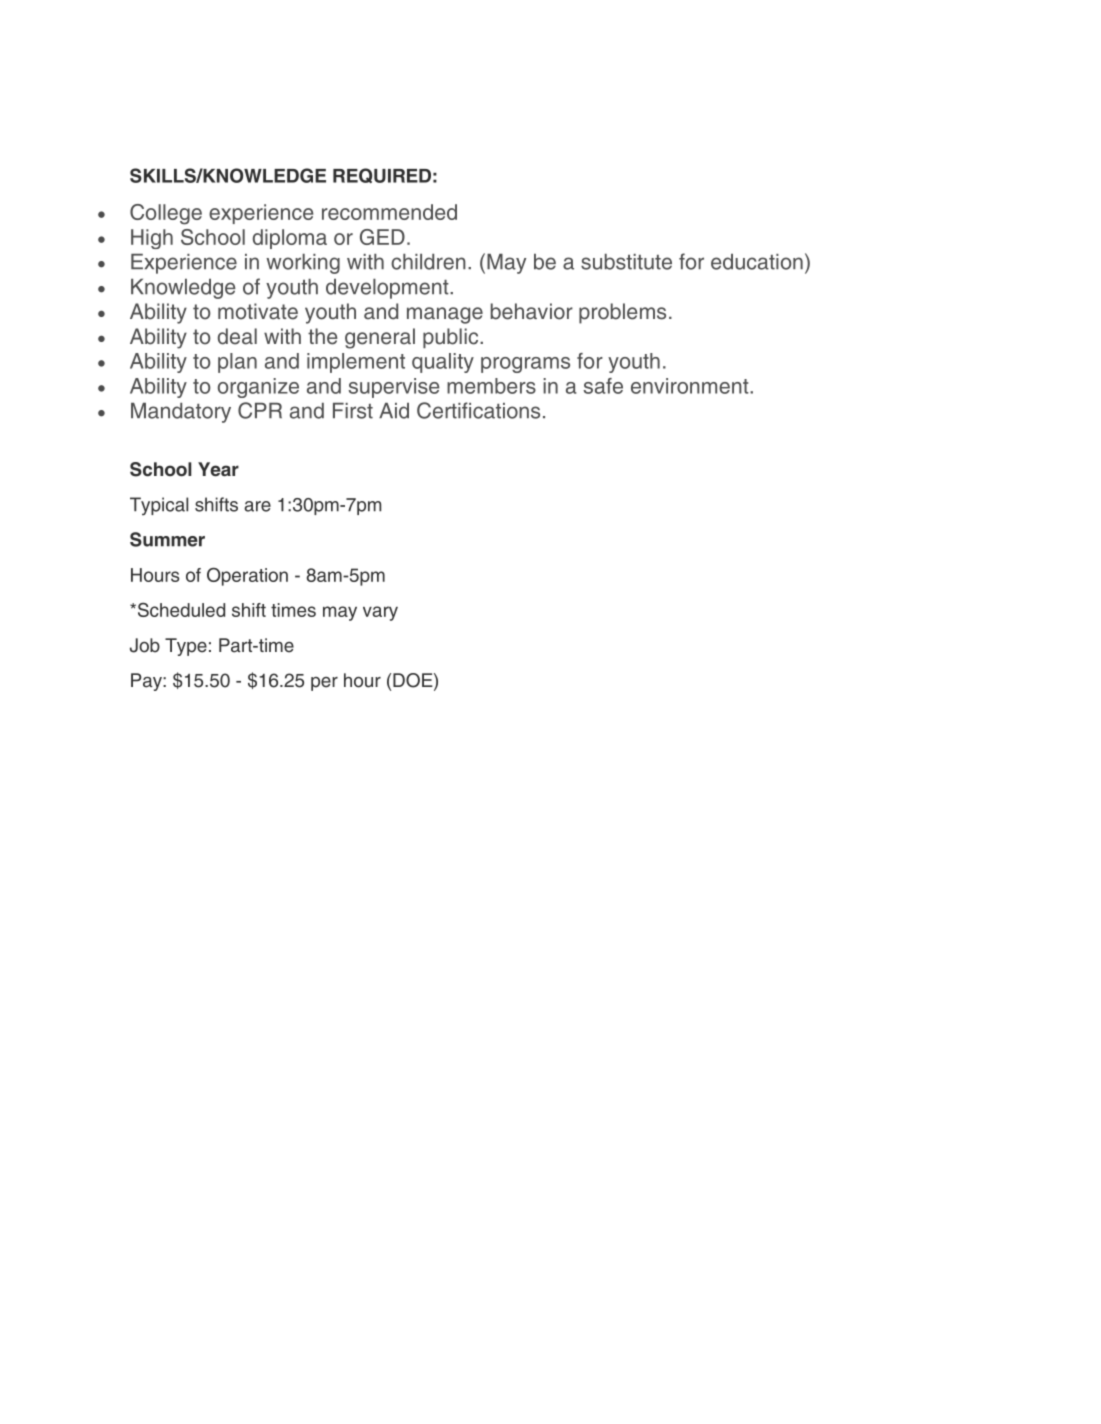  I want to click on Mandatory, so click(181, 413).
